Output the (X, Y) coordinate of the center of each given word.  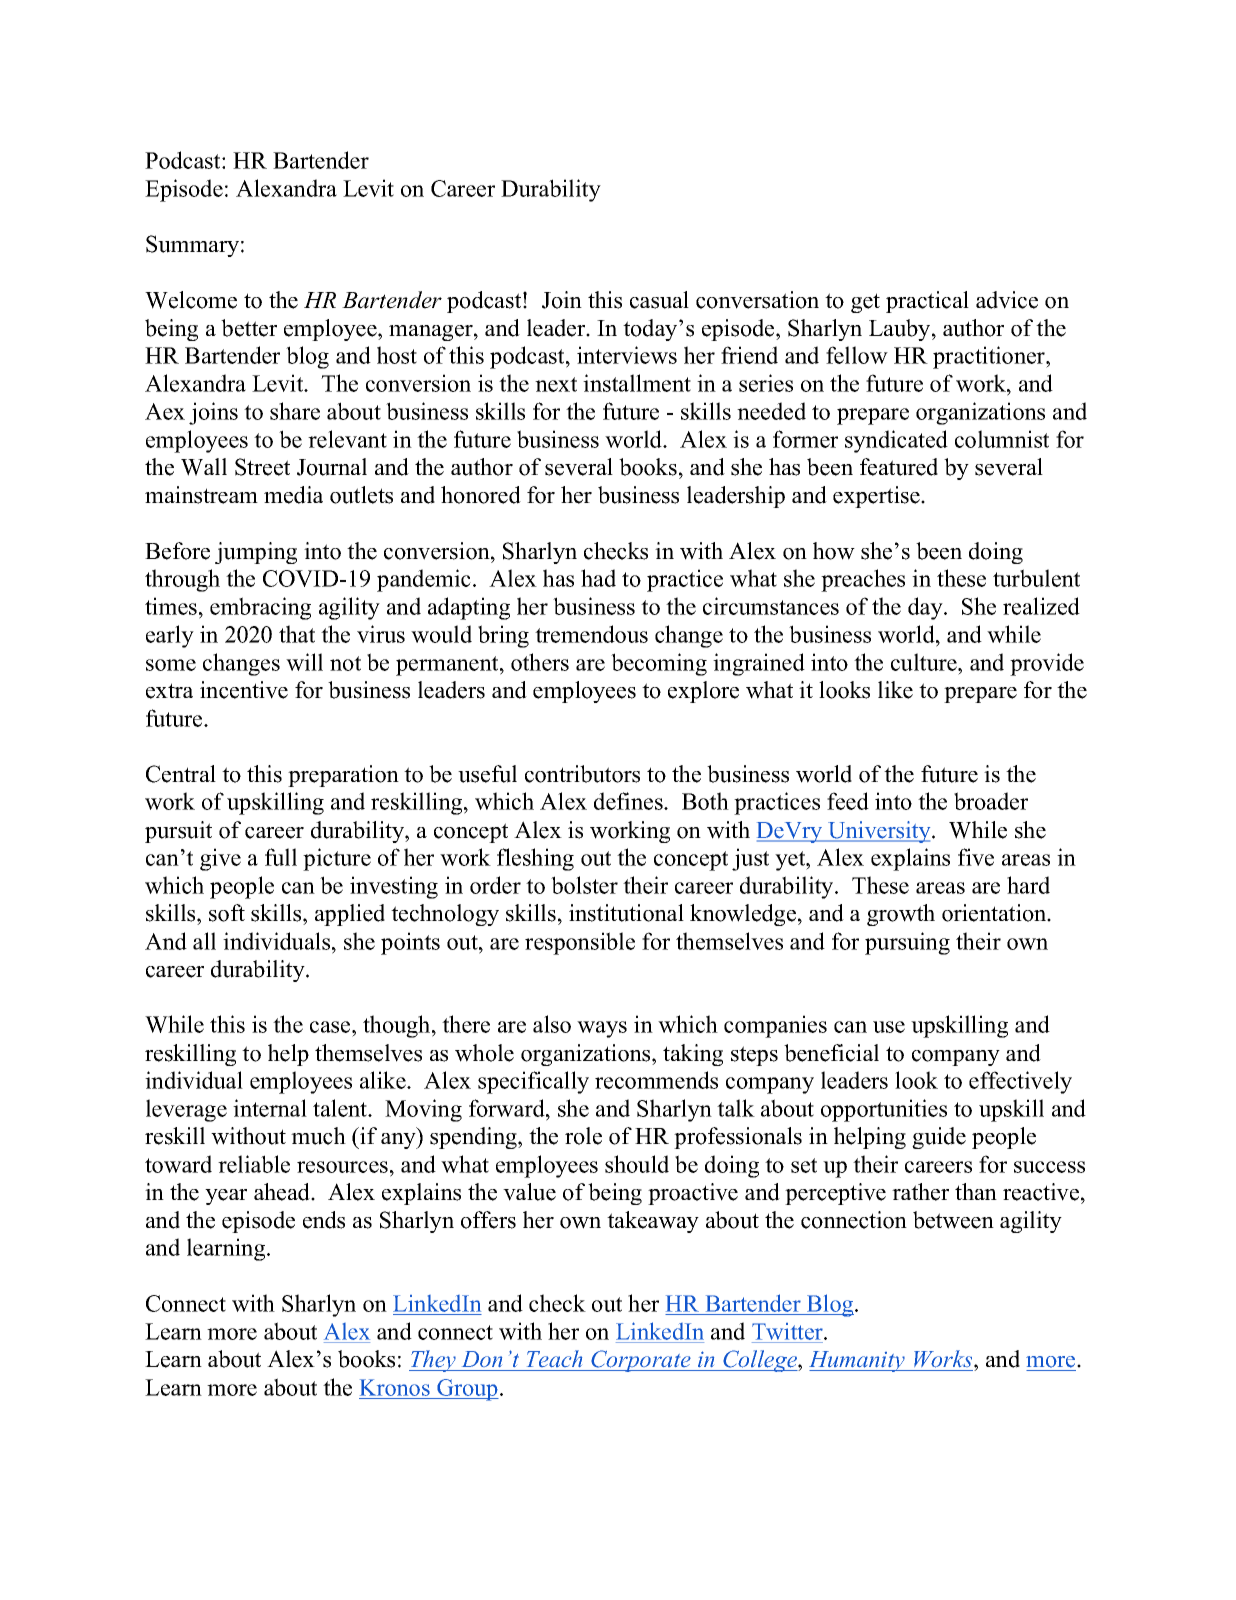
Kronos (395, 1387)
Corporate (641, 1361)
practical (927, 302)
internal (270, 1108)
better (249, 328)
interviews (627, 355)
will (304, 662)
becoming (659, 664)
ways (602, 1029)
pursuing (907, 943)
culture (925, 662)
